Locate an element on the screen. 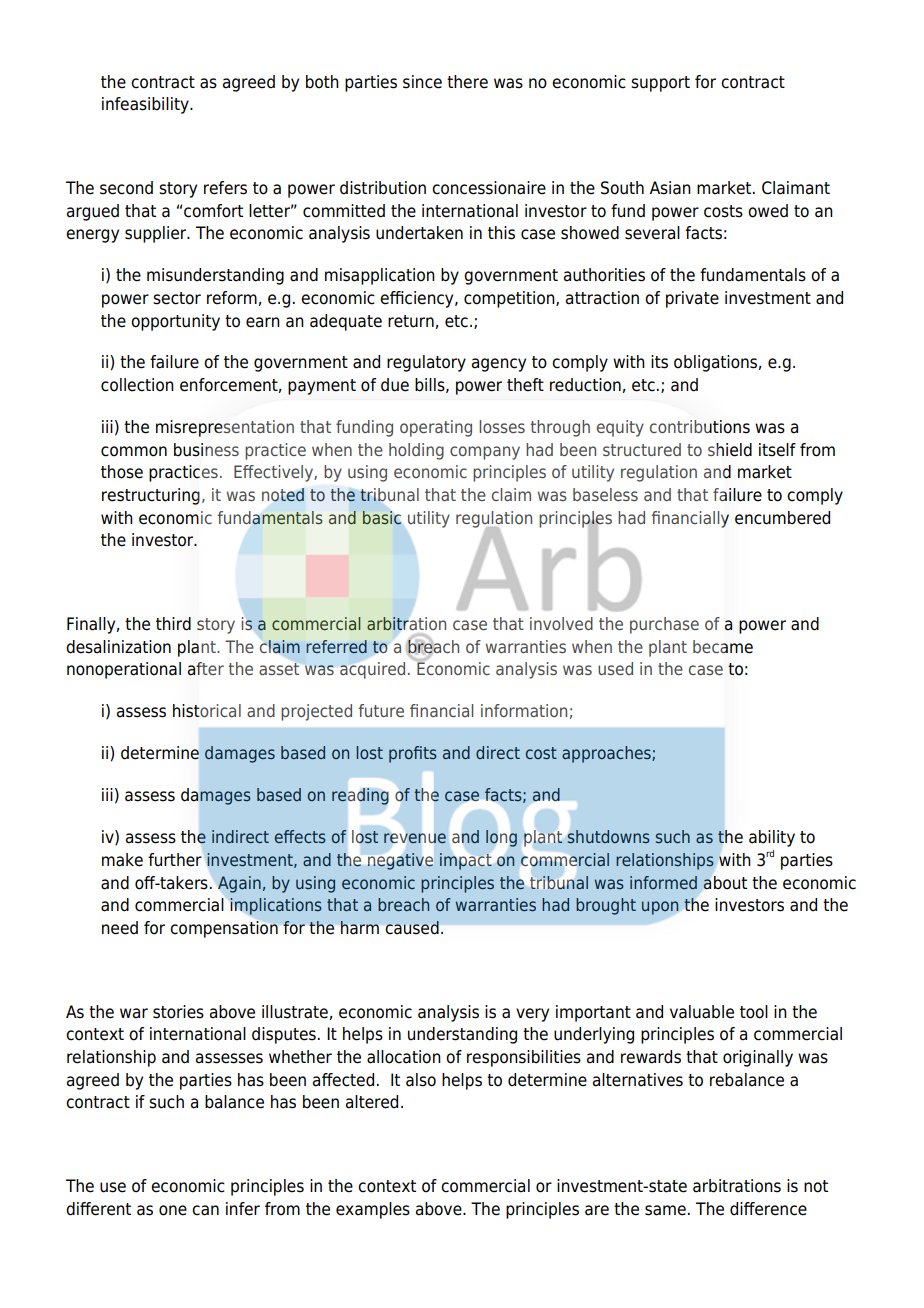 This screenshot has height=1308, width=924. acquired is located at coordinates (372, 670).
